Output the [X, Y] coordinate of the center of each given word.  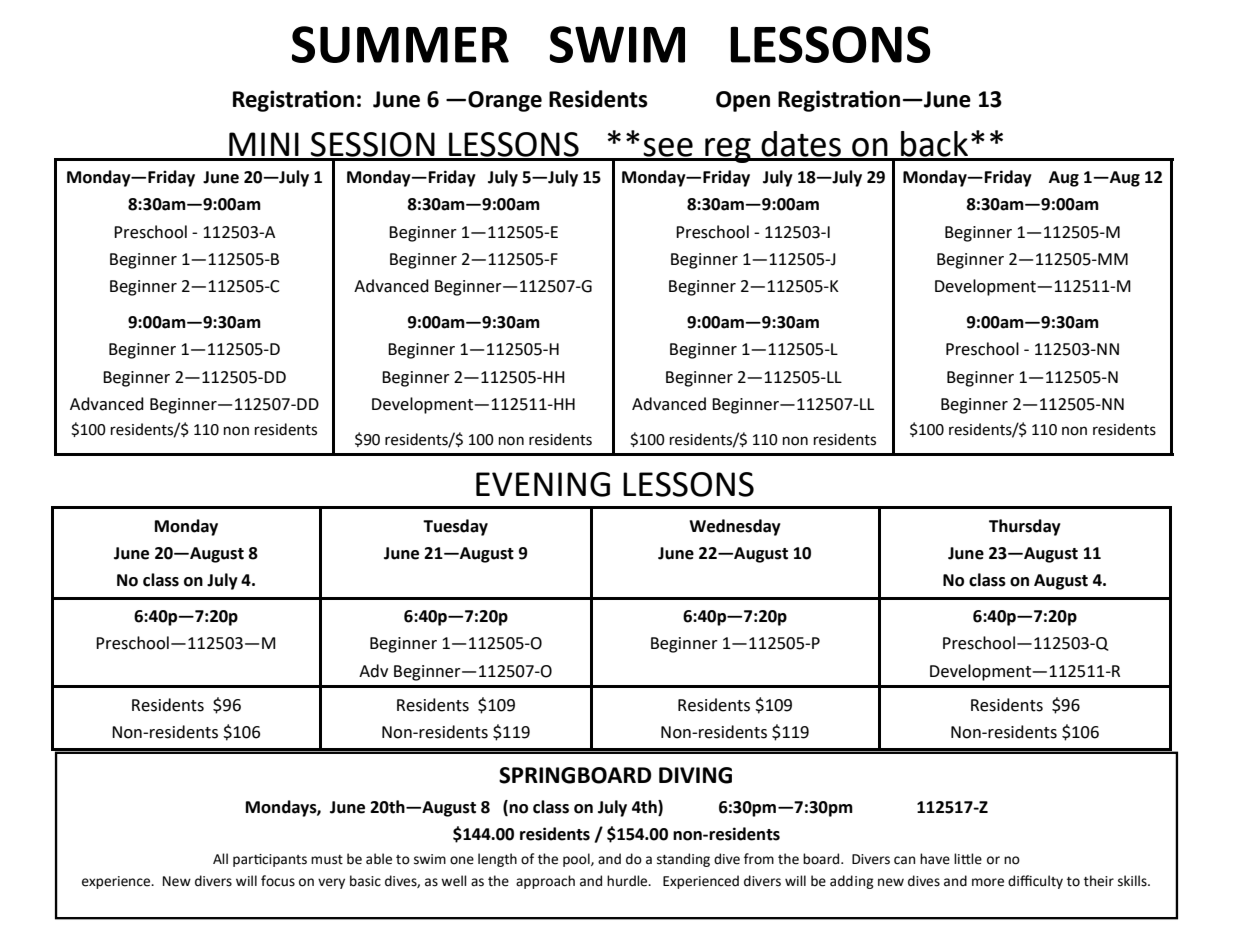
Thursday [1025, 527]
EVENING [543, 484]
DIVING [695, 775]
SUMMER [400, 44]
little [968, 859]
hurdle [628, 881]
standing [683, 860]
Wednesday [735, 527]
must [327, 860]
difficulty [1035, 882]
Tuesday [455, 527]
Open [743, 101]
